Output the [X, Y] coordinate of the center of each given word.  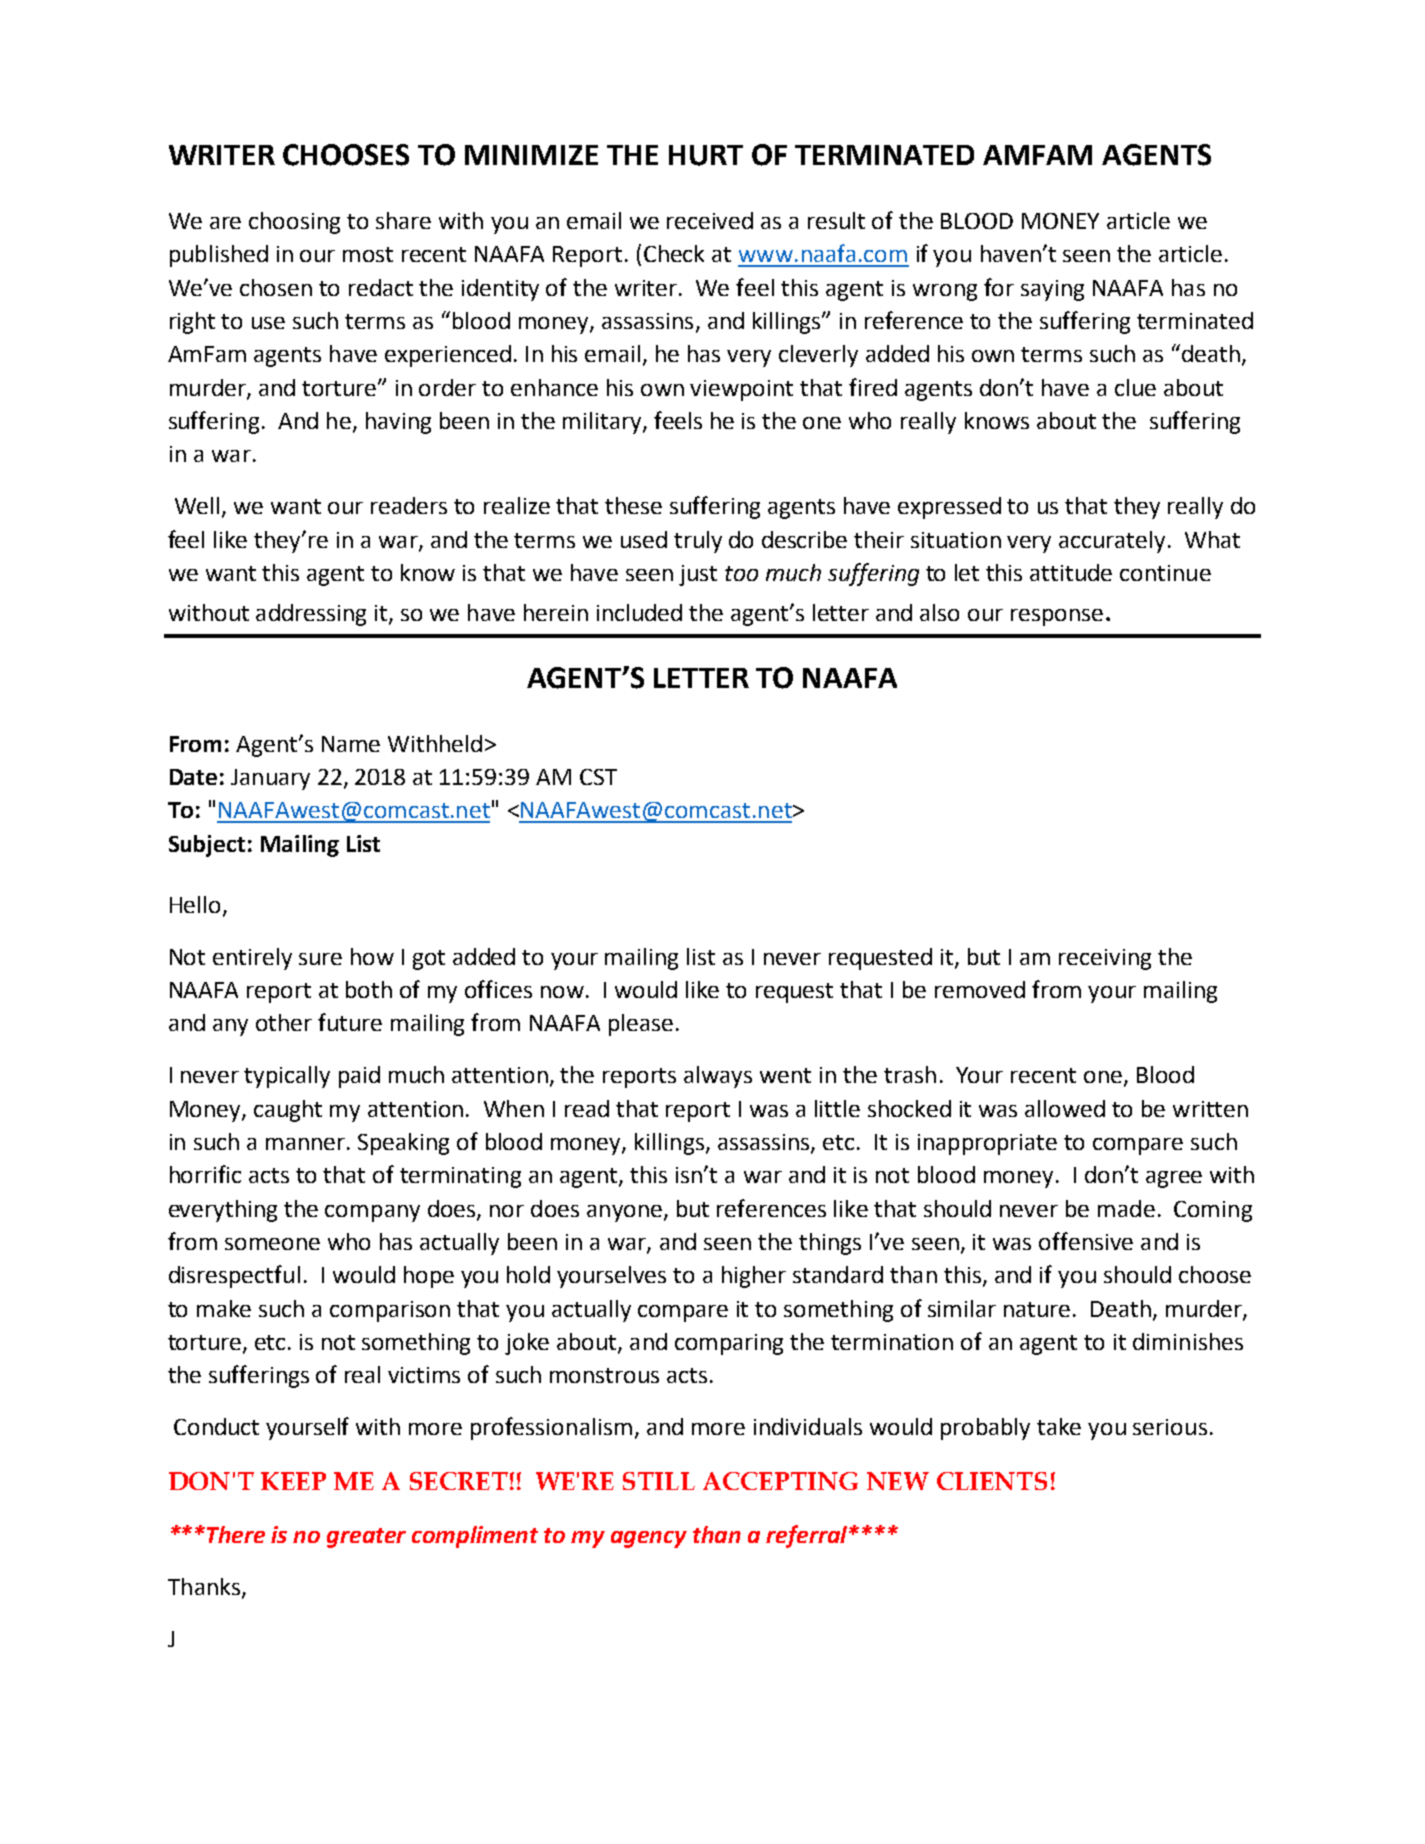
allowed [1065, 1108]
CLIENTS [992, 1481]
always [718, 1077]
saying [1052, 290]
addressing [311, 615]
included [639, 612]
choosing [294, 223]
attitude [1071, 572]
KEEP [293, 1481]
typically [287, 1077]
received [710, 220]
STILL [659, 1481]
